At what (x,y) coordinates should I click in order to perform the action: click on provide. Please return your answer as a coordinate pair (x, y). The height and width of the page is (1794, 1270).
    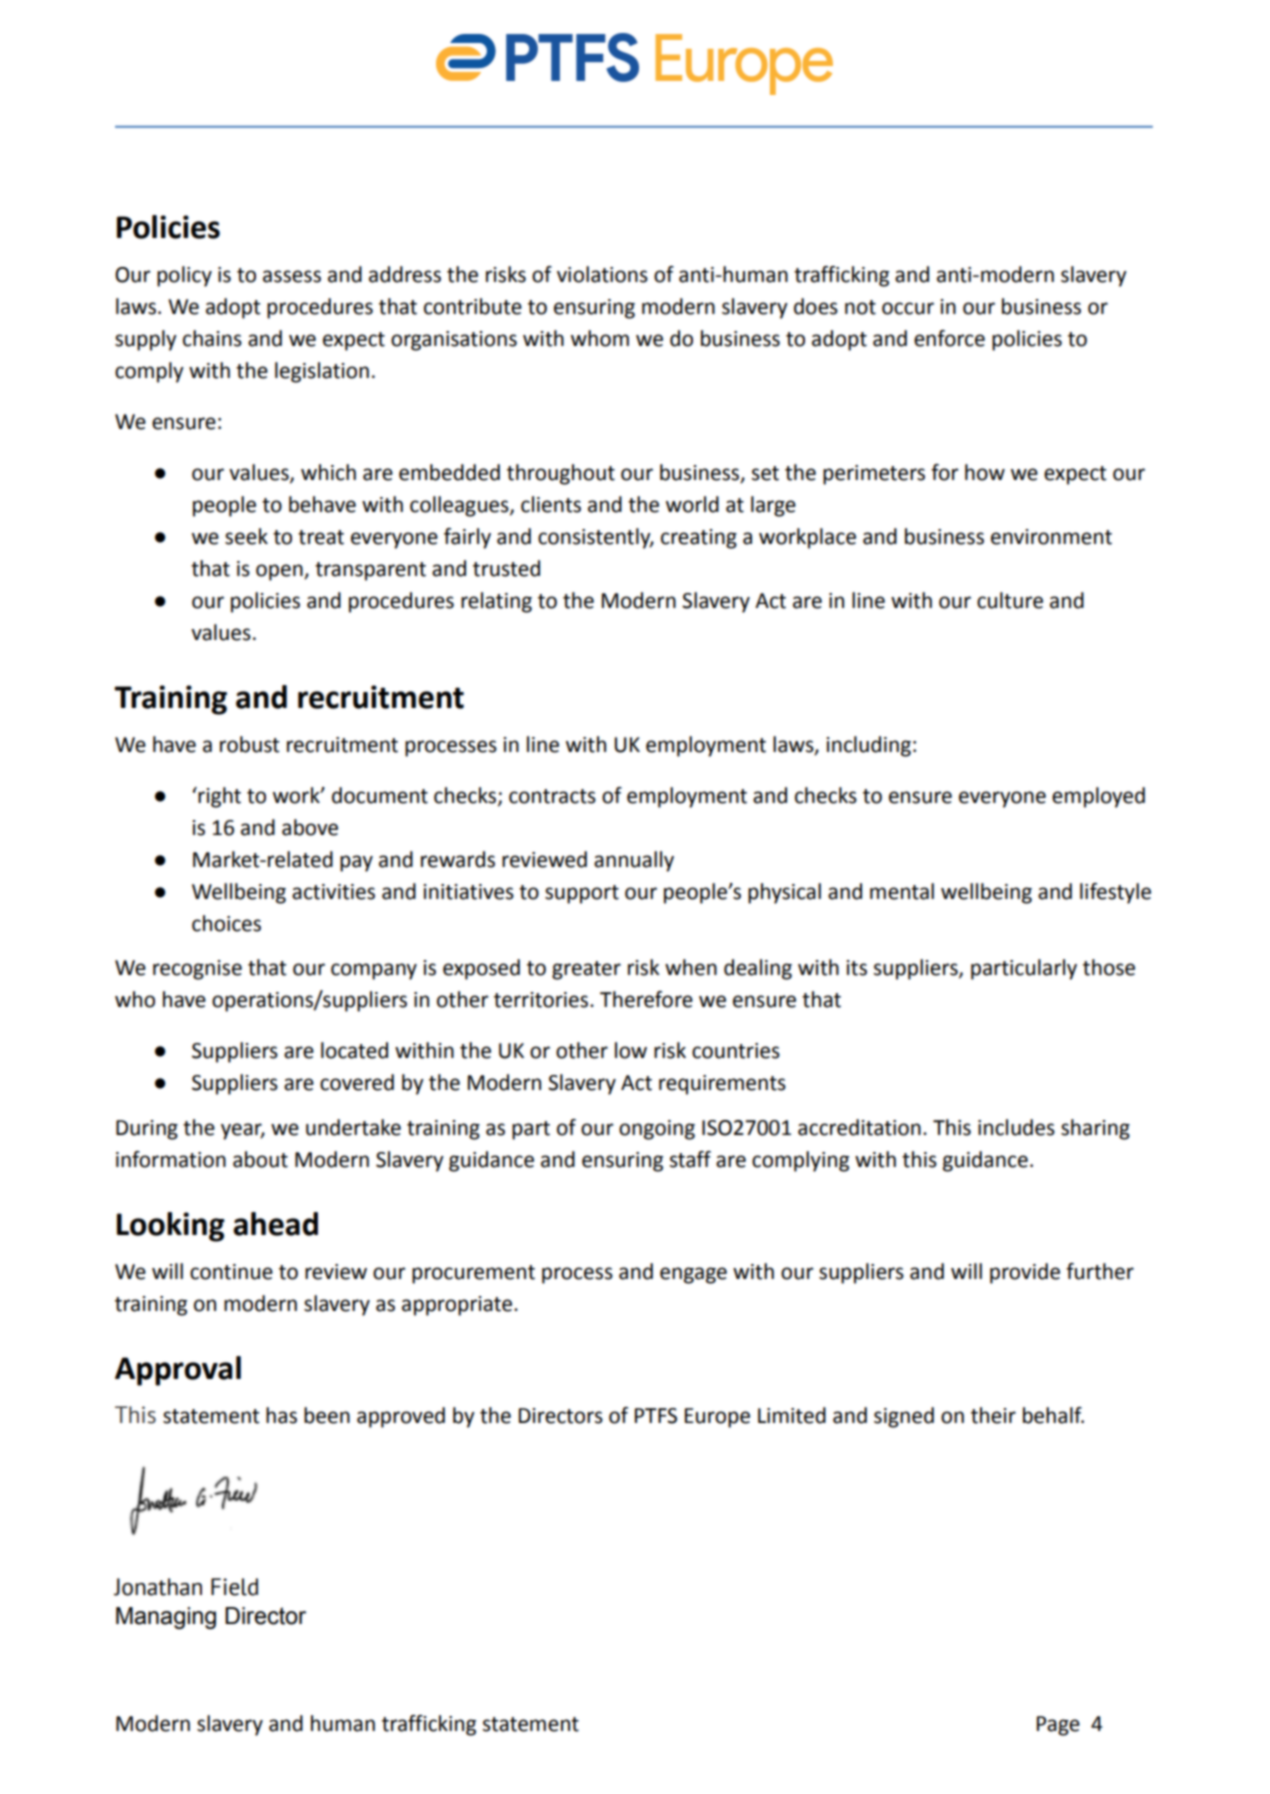
    Looking at the image, I should click on (1025, 1273).
